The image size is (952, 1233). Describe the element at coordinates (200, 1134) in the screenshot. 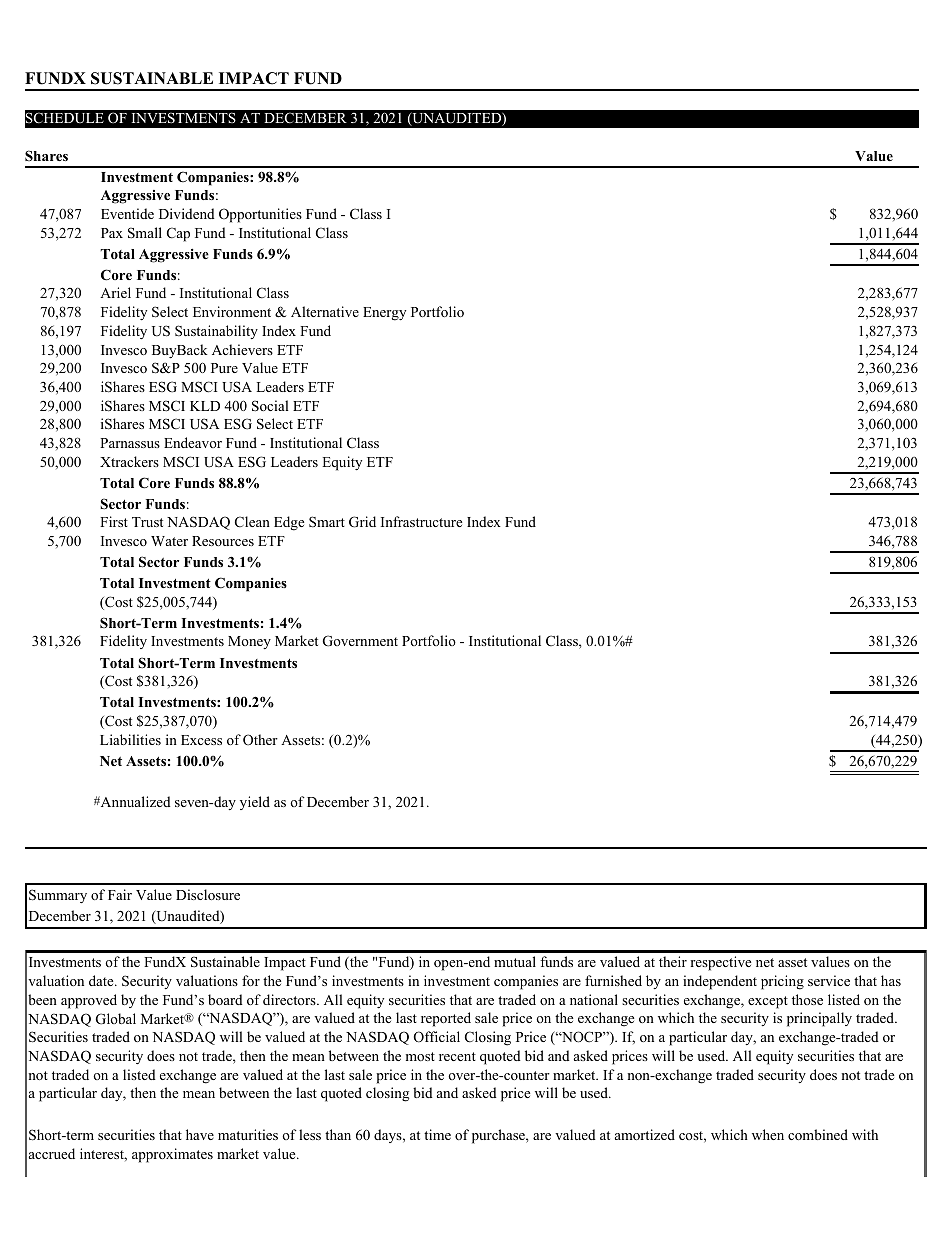

I see `have` at that location.
